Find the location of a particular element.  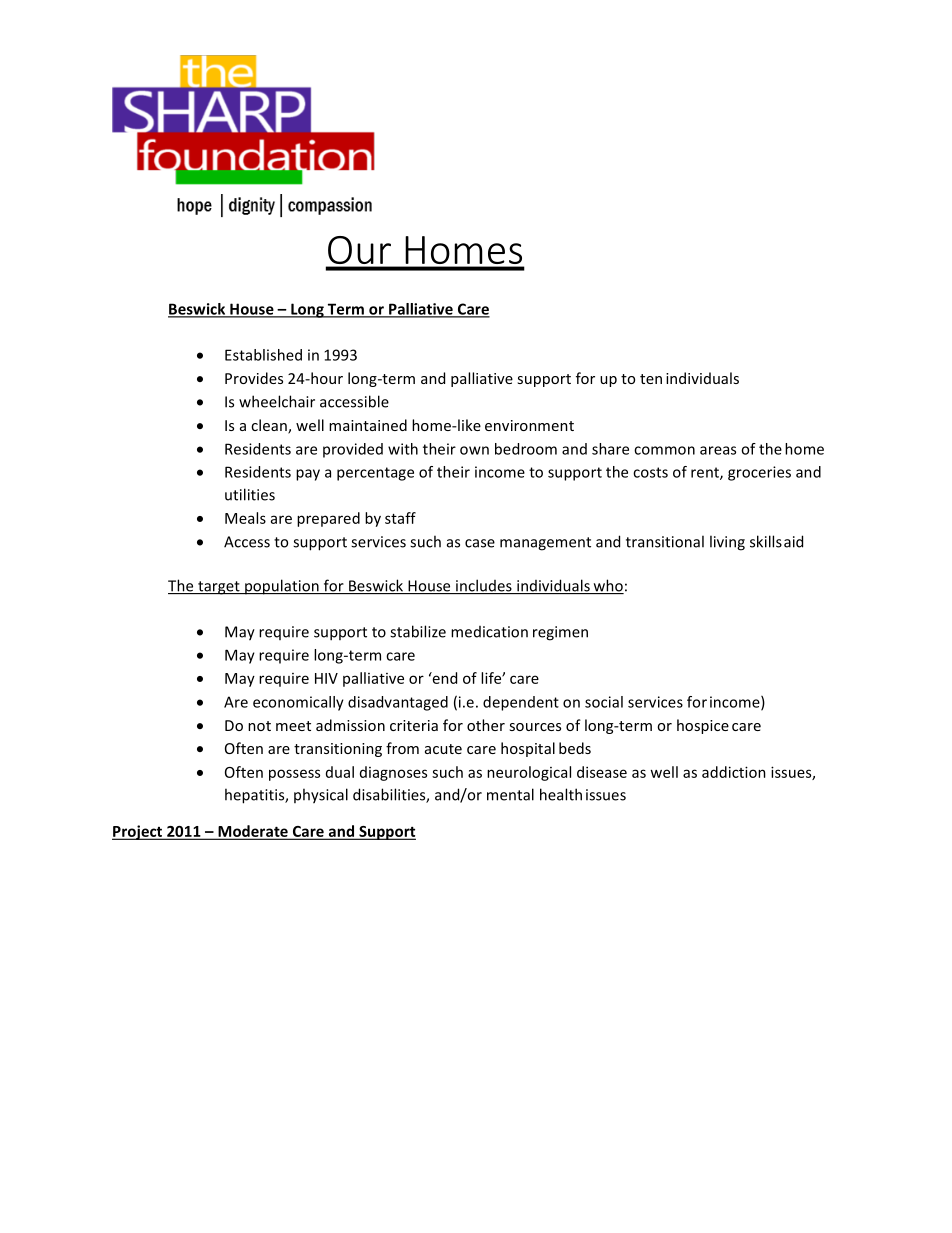

Meals is located at coordinates (245, 518).
